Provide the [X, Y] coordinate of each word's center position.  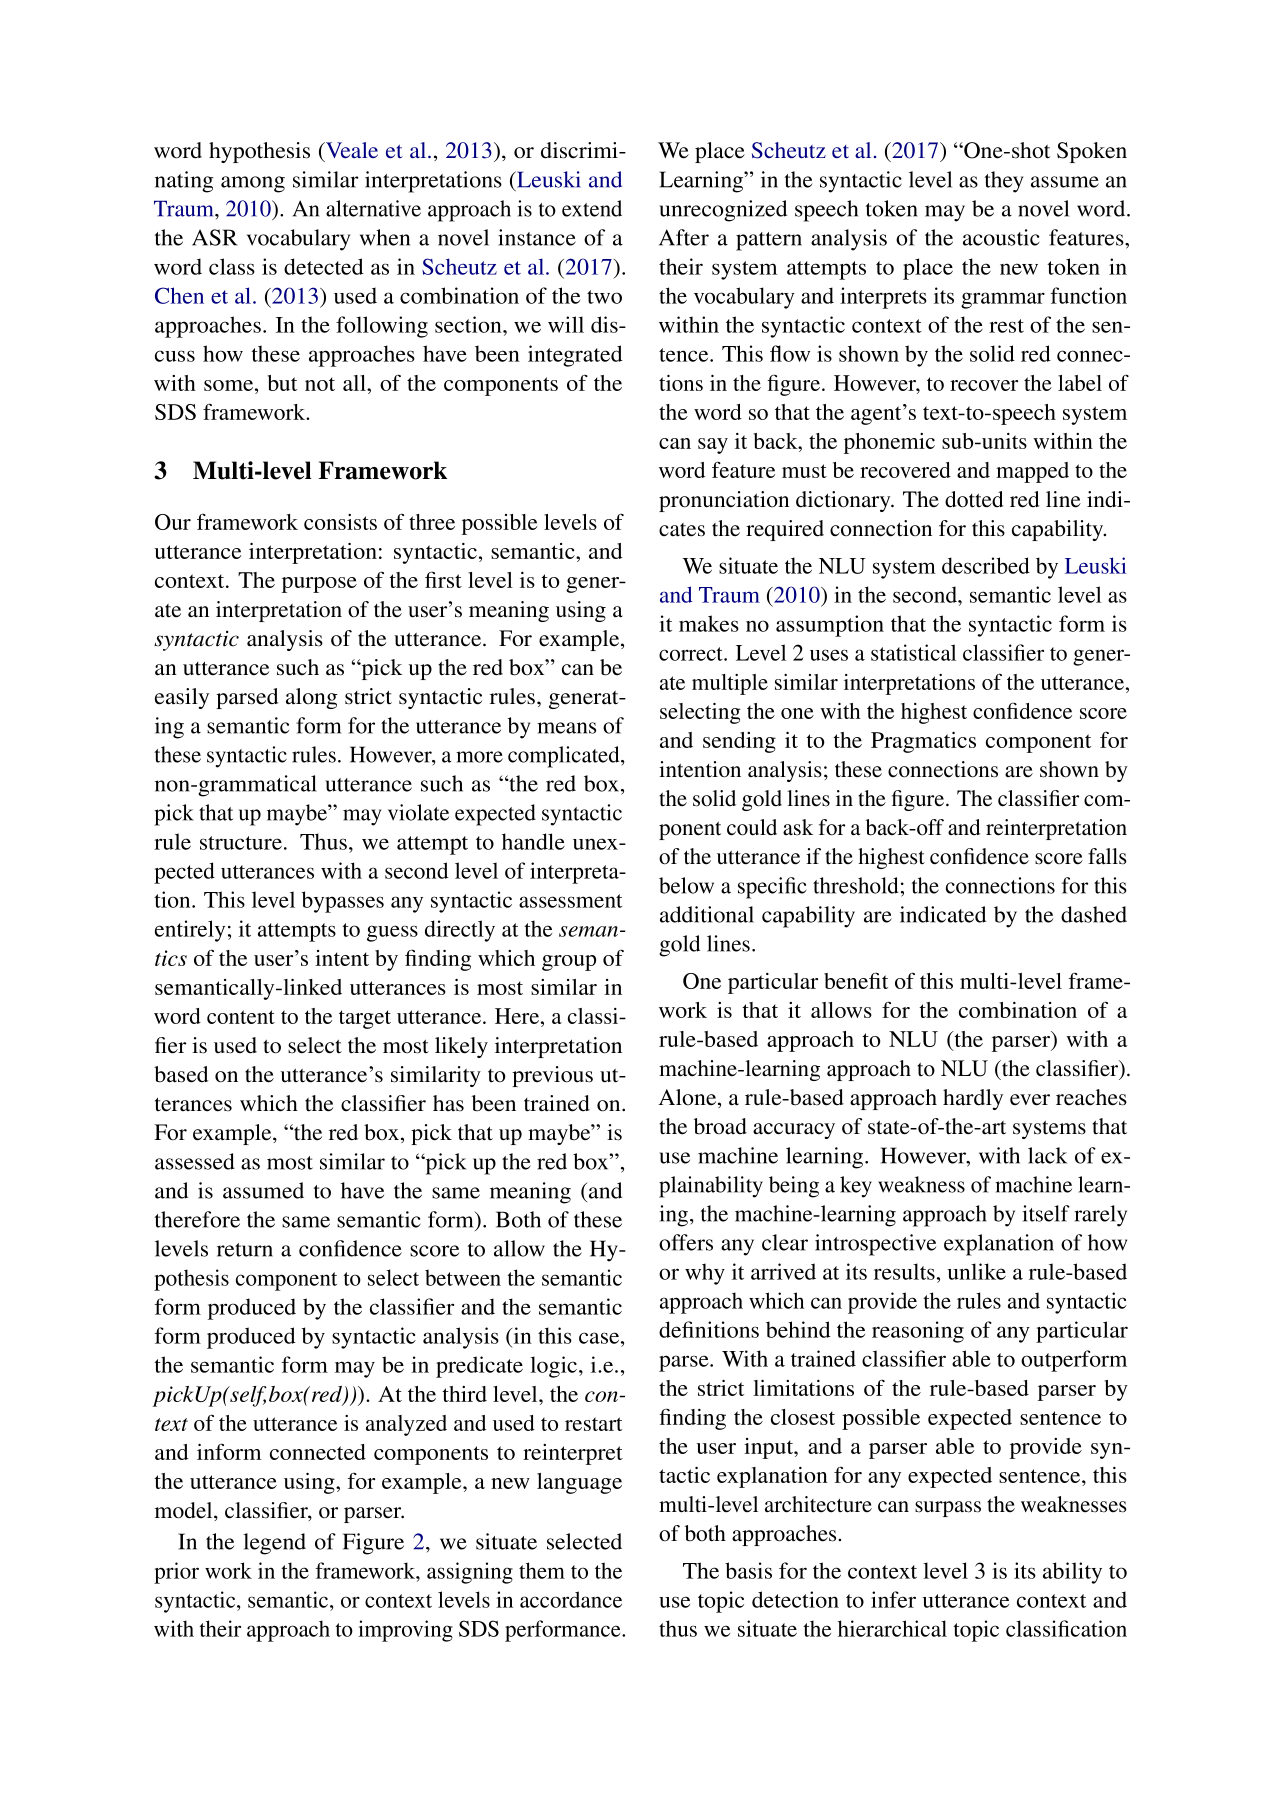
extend [592, 208]
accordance [571, 1599]
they [1004, 182]
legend [274, 1544]
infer [893, 1599]
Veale [351, 150]
